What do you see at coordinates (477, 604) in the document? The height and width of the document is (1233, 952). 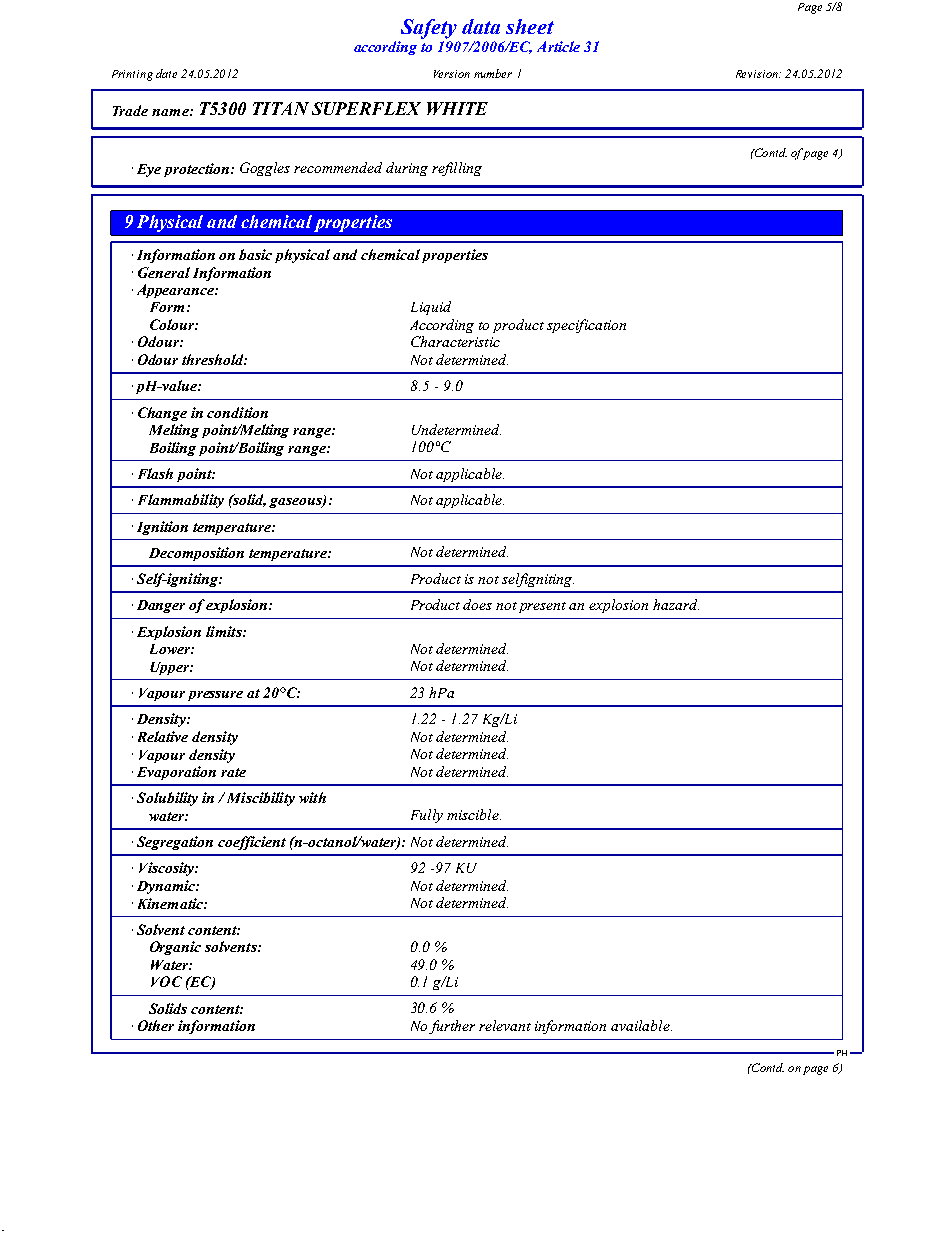 I see `does` at bounding box center [477, 604].
